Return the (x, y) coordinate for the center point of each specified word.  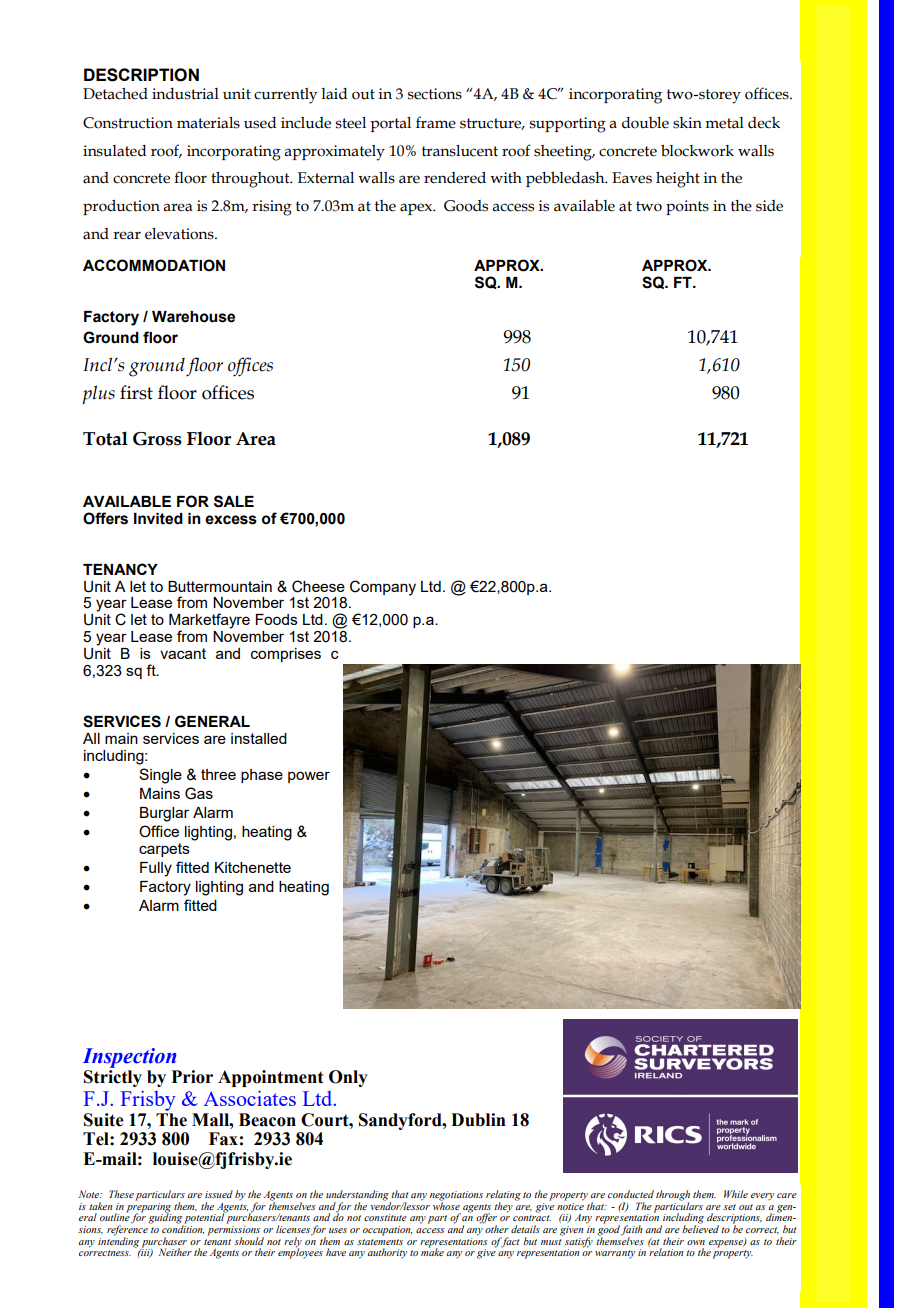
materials (208, 123)
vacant (183, 653)
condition (183, 1228)
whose (446, 1205)
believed (700, 1228)
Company (383, 588)
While (736, 1194)
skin (687, 123)
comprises (286, 655)
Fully (156, 869)
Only (348, 1078)
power (309, 777)
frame (436, 122)
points (687, 207)
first (136, 392)
